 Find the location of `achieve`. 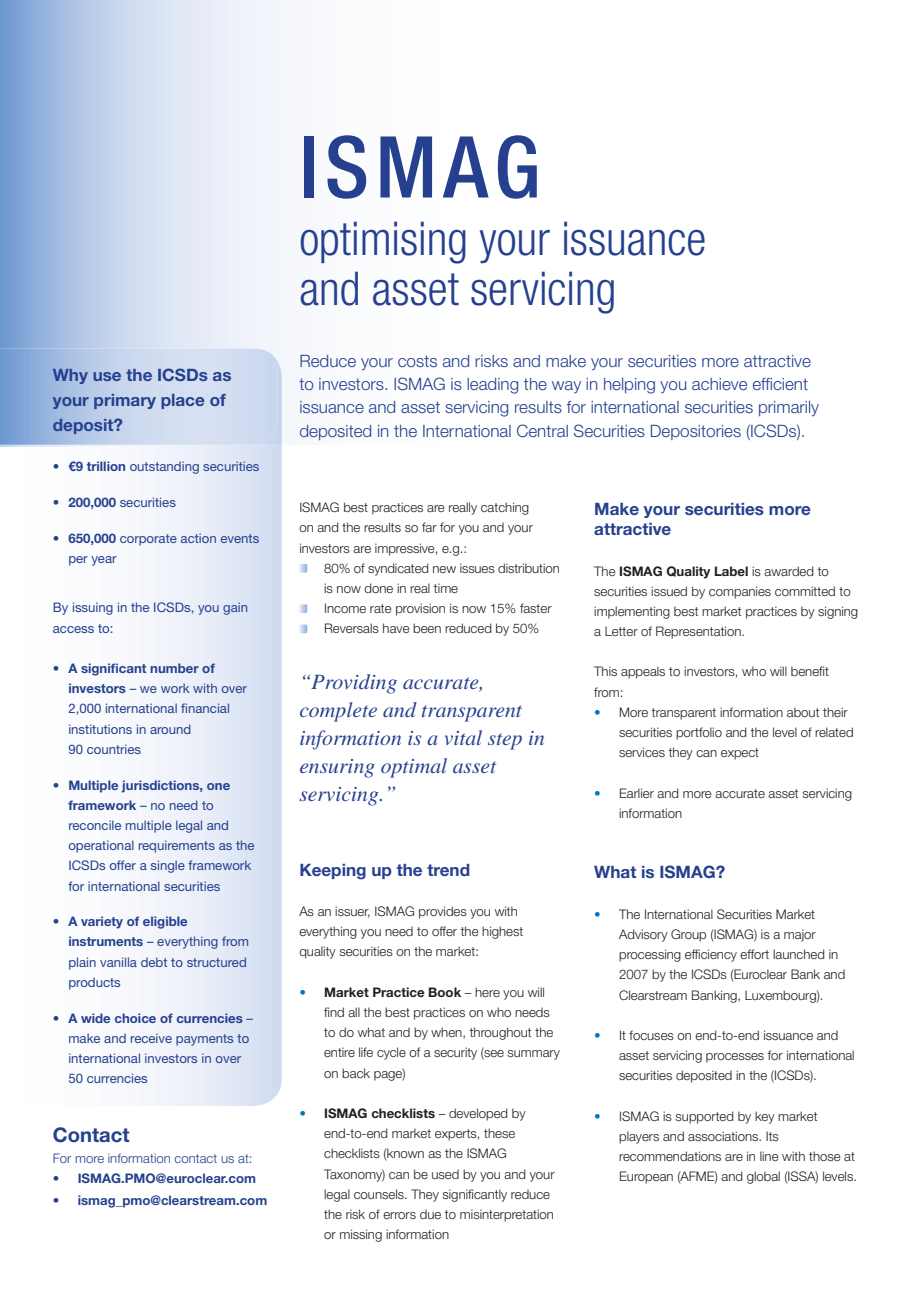

achieve is located at coordinates (719, 384).
